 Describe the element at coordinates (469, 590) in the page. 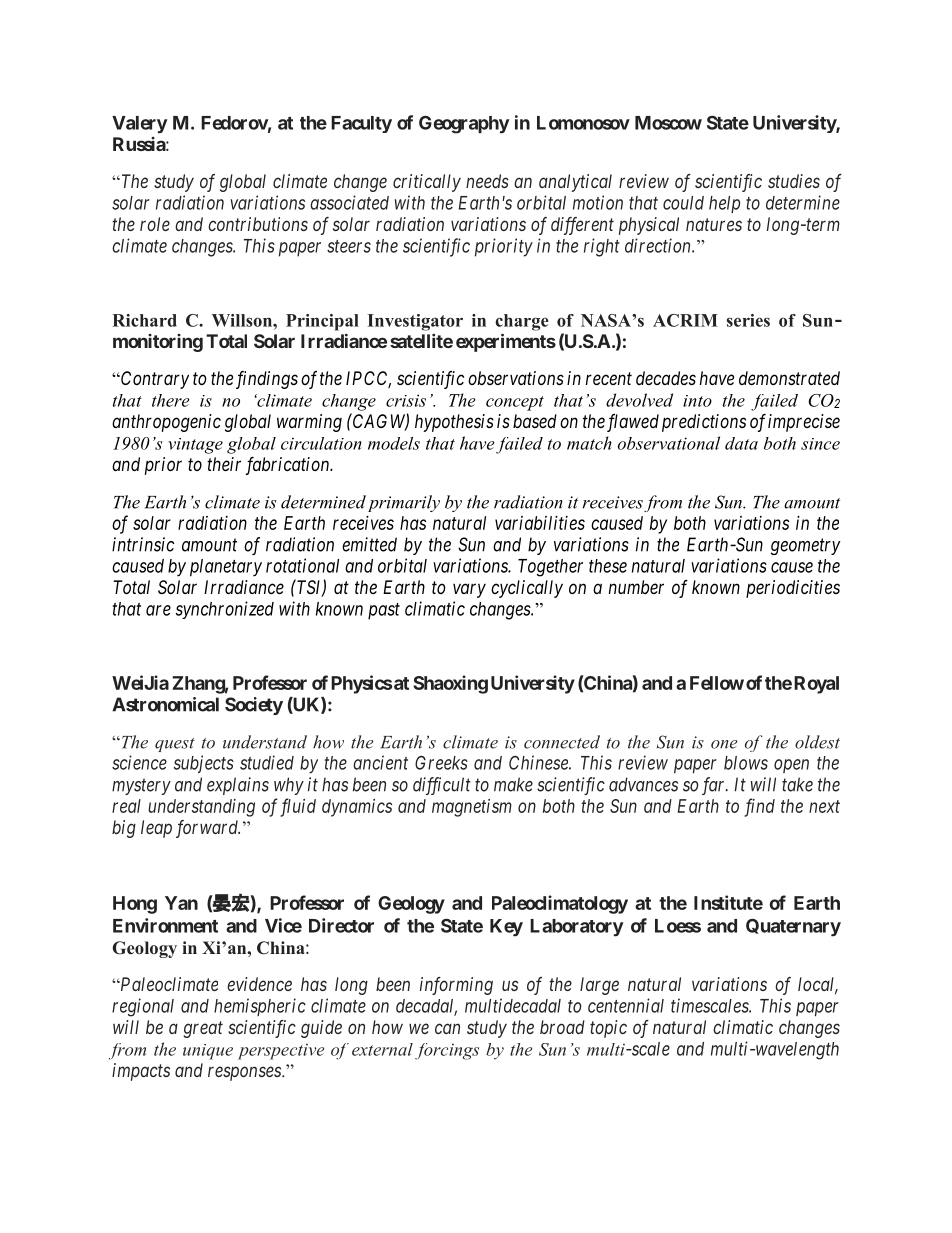

I see `vary` at that location.
